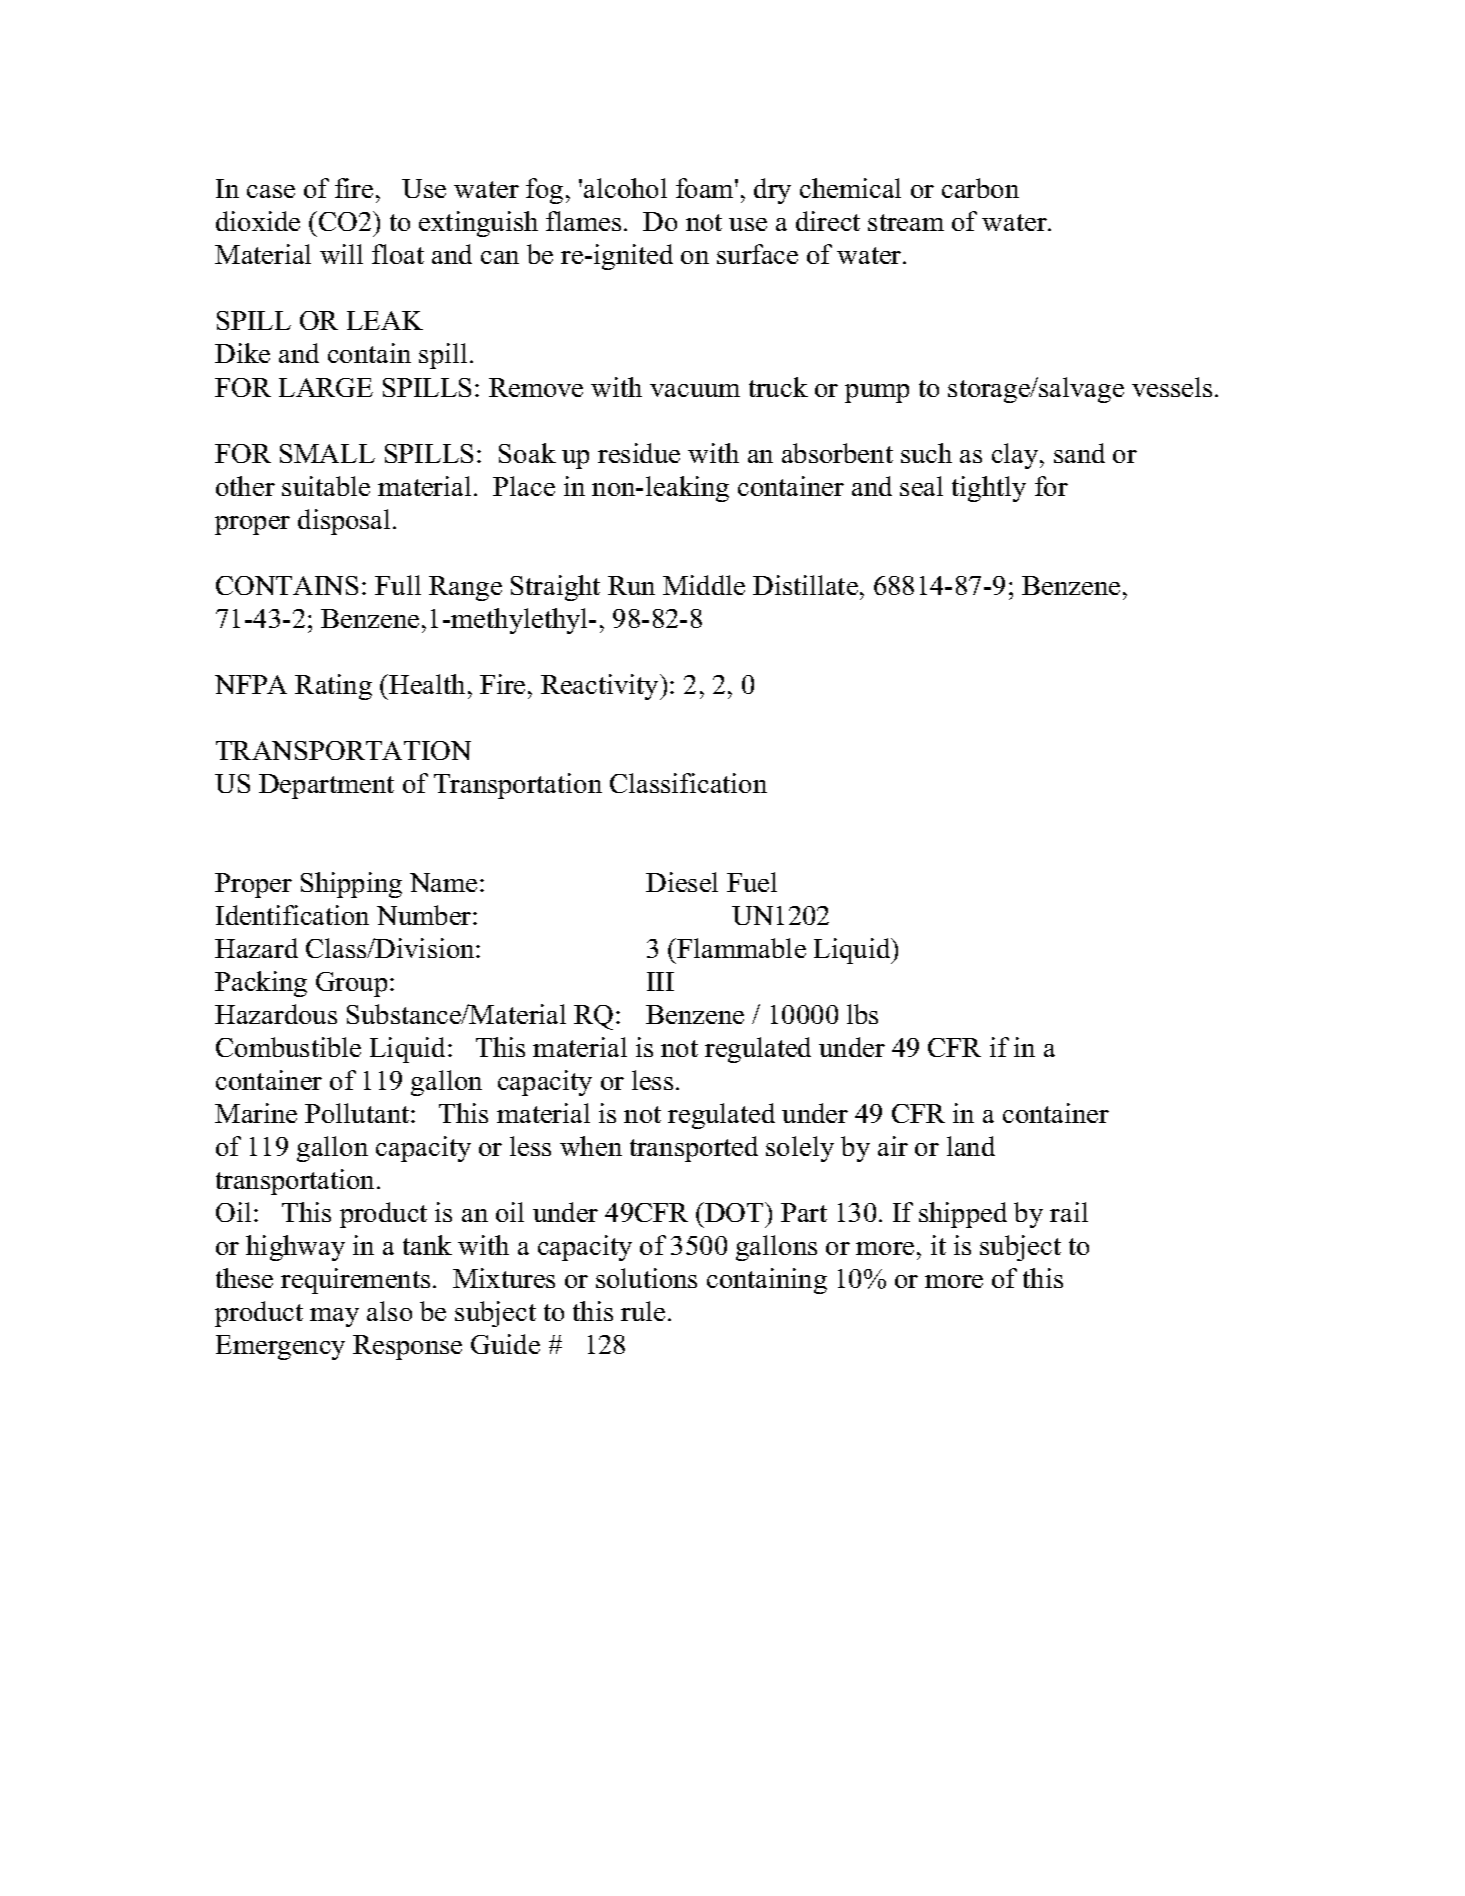  Describe the element at coordinates (639, 453) in the screenshot. I see `residue` at that location.
